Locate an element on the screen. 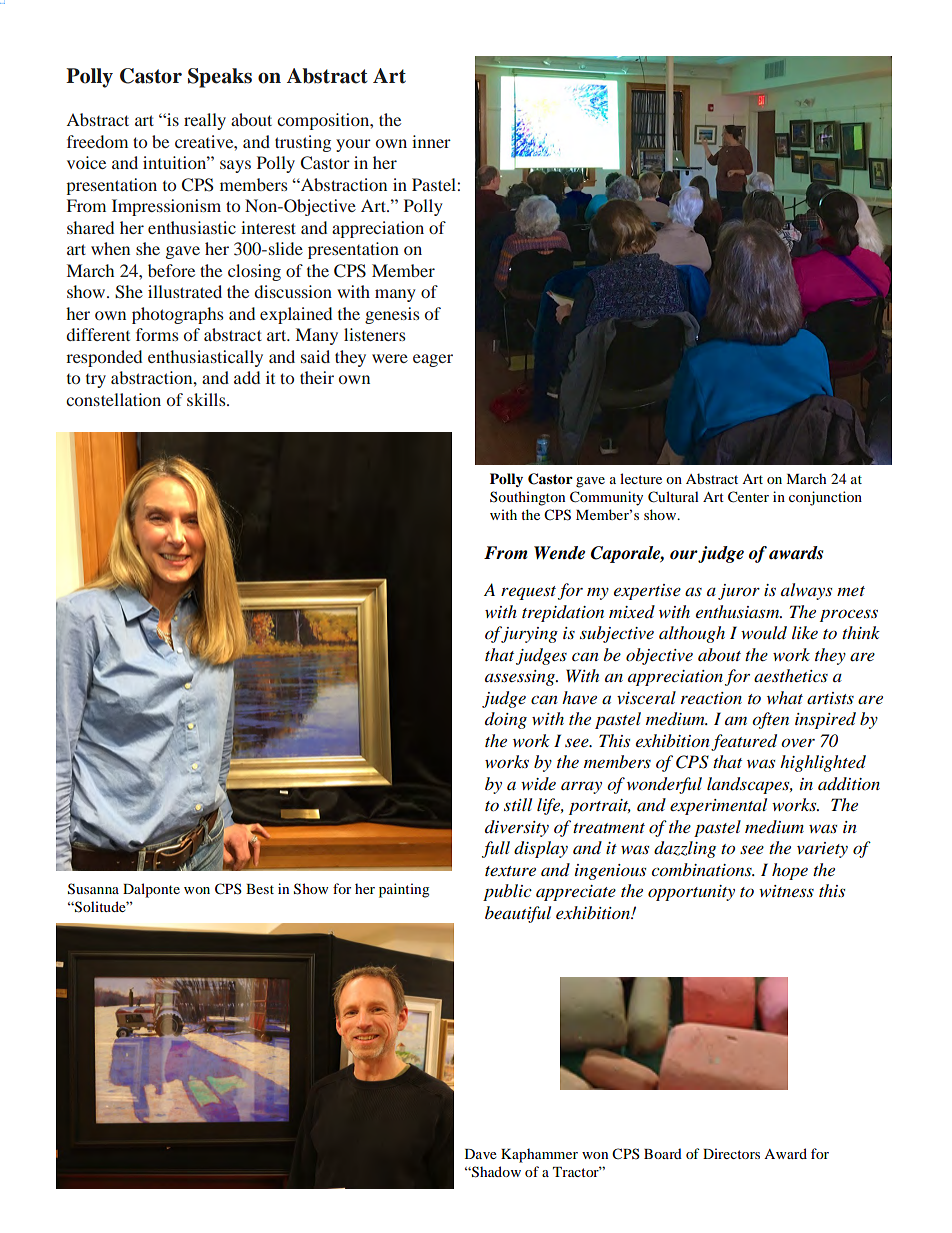 This screenshot has height=1233, width=952. would is located at coordinates (764, 633).
